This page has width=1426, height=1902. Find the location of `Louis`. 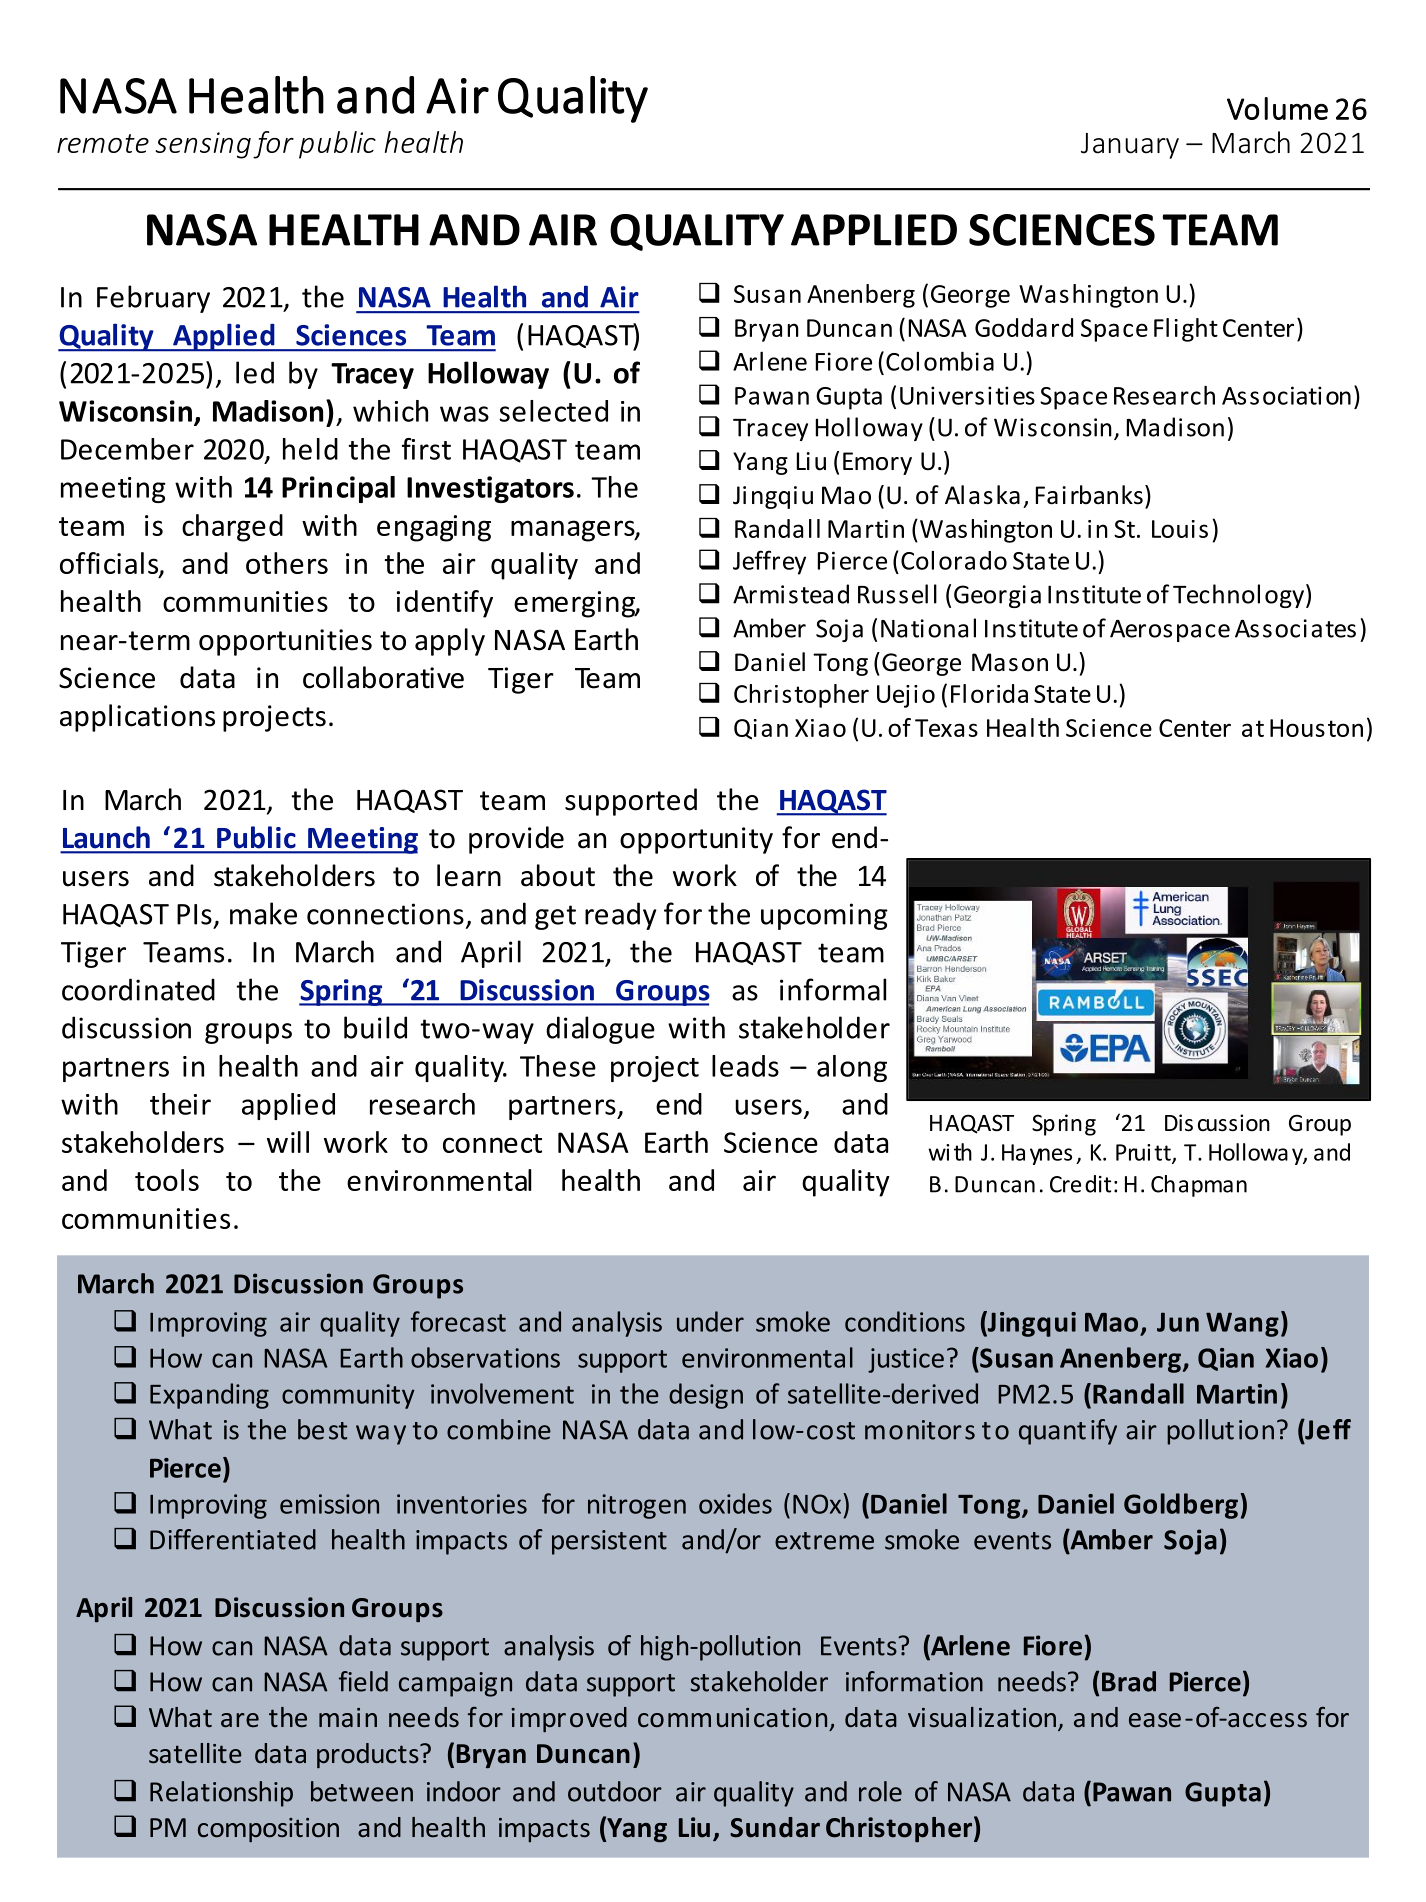

Louis is located at coordinates (1180, 529).
